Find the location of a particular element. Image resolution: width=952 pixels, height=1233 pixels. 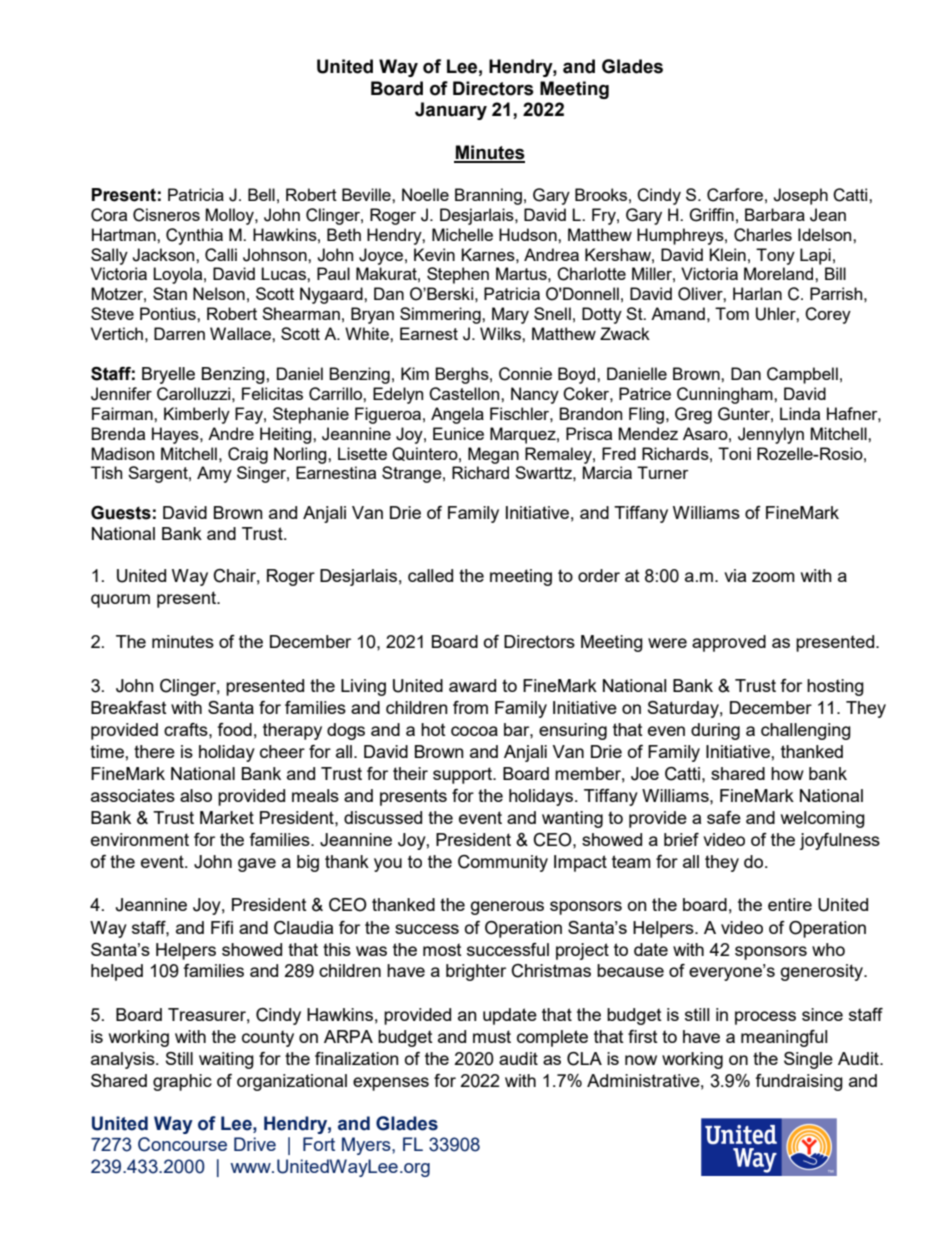

Cynthia is located at coordinates (194, 236).
